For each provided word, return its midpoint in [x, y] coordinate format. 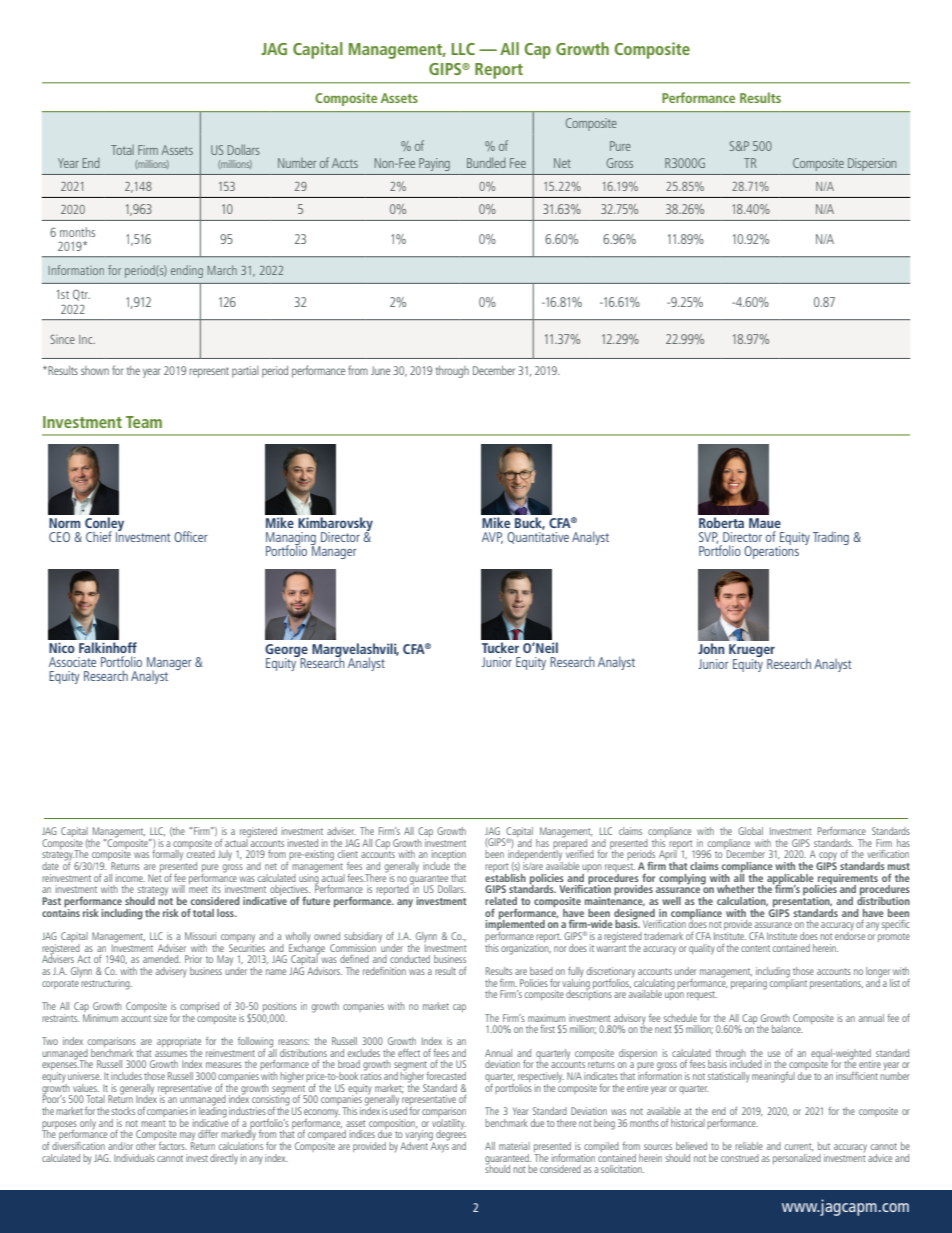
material [514, 1146]
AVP [492, 538]
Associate [72, 662]
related [501, 901]
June [380, 370]
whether [736, 889]
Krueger [752, 652]
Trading [831, 538]
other [146, 1144]
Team [144, 422]
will [178, 889]
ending [187, 271]
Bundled [486, 162]
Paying [434, 164]
